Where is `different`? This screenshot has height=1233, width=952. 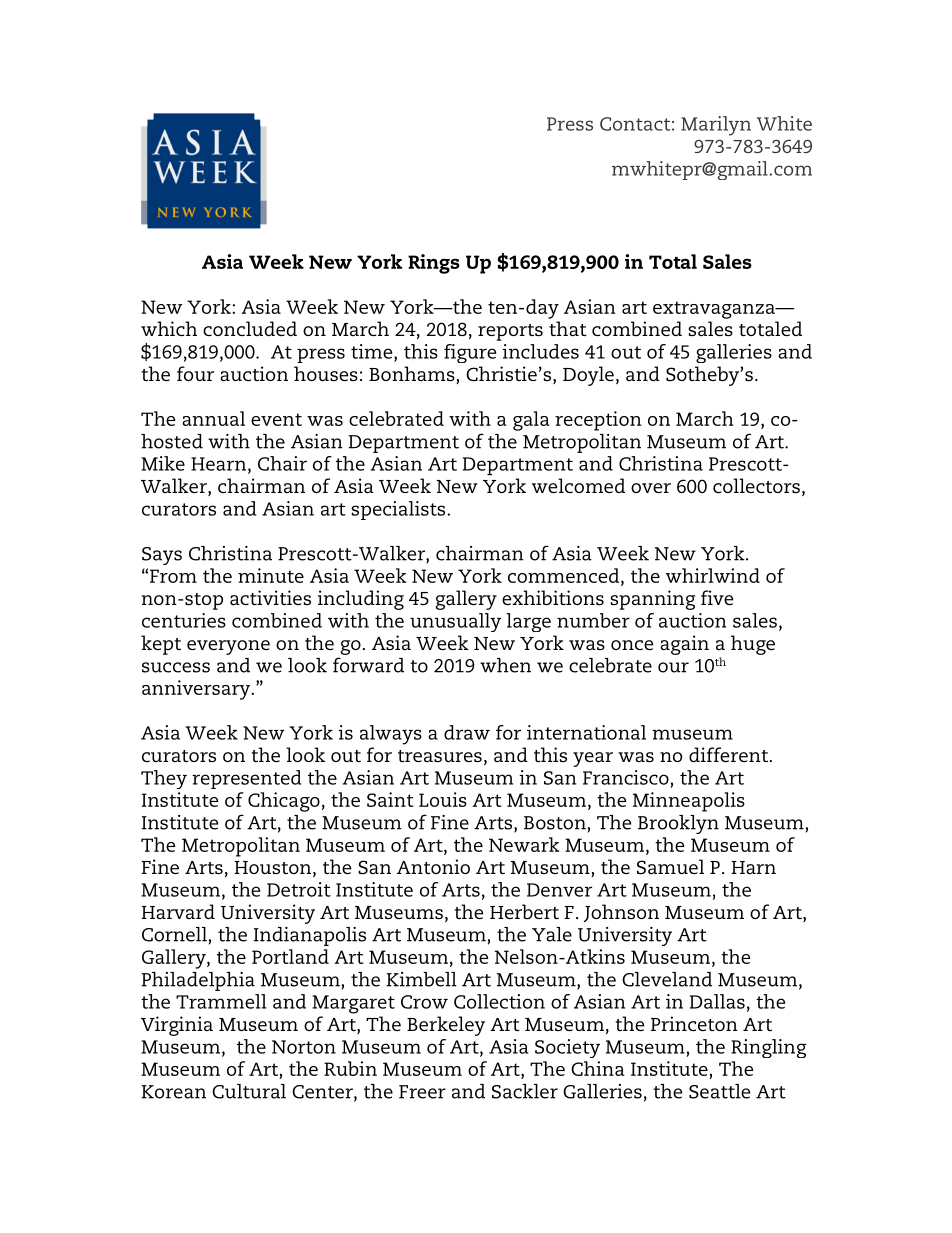 different is located at coordinates (730, 754).
